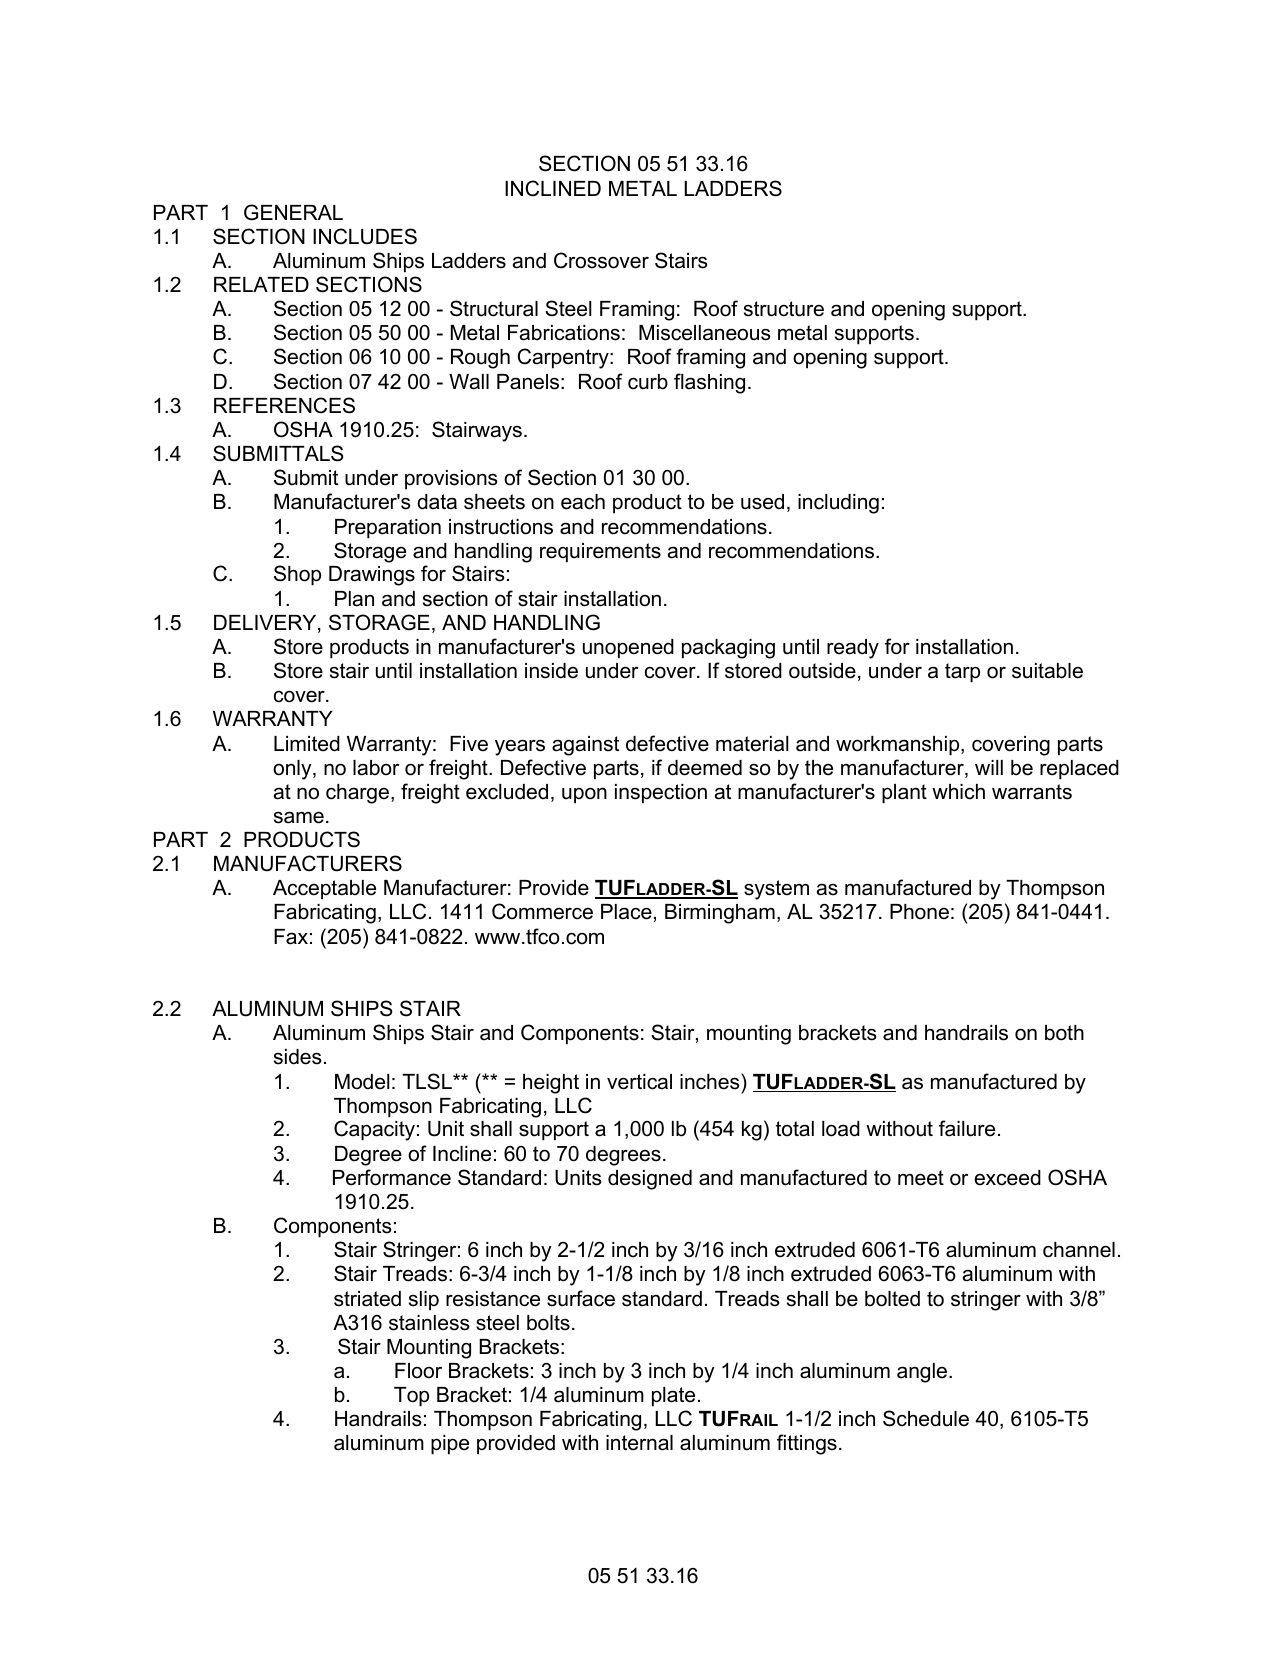 The image size is (1284, 1662). Describe the element at coordinates (601, 260) in the screenshot. I see `Crossover` at that location.
